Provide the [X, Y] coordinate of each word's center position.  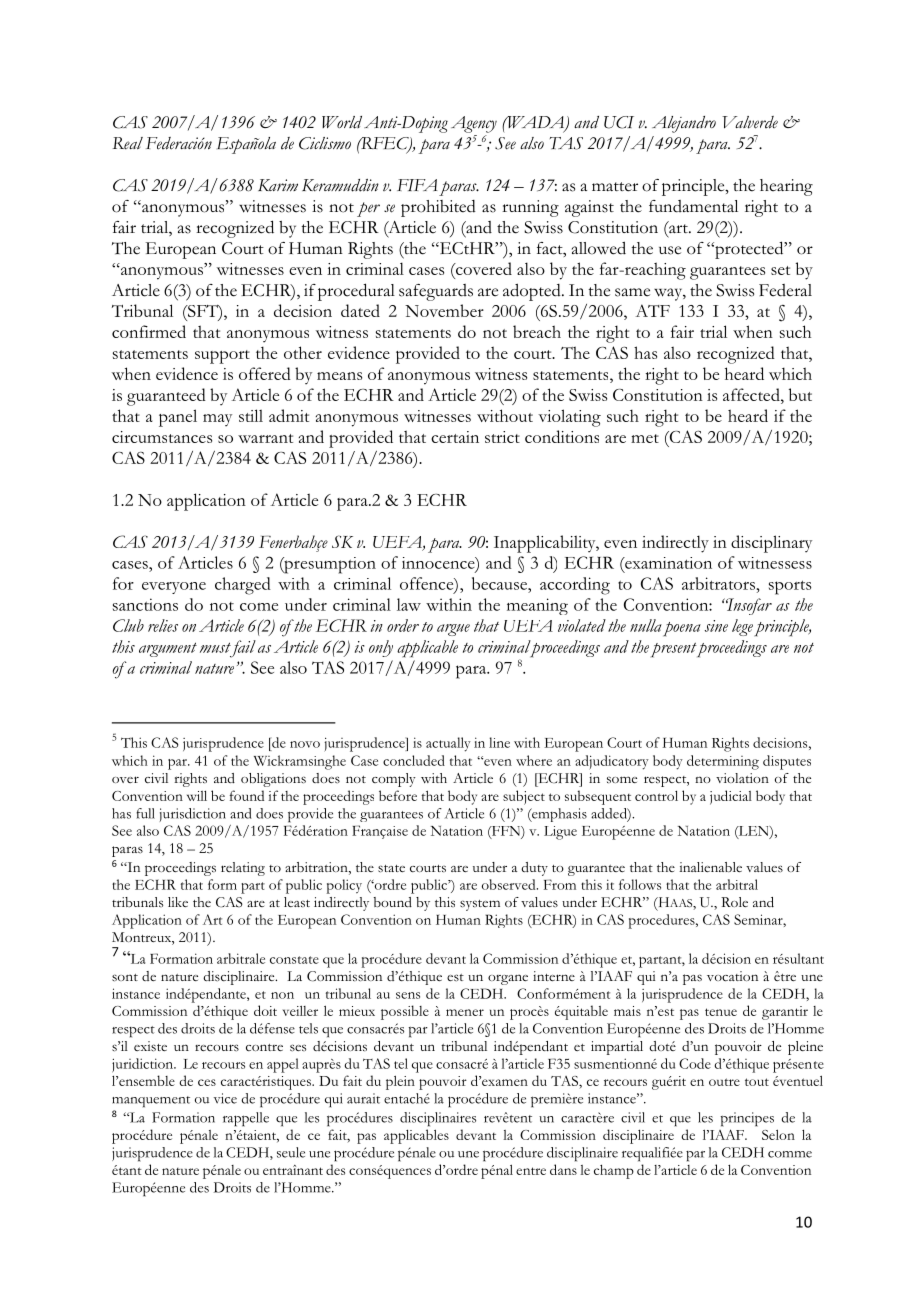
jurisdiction [192, 815]
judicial [731, 797]
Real [128, 143]
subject [524, 797]
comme [790, 1154]
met [645, 438]
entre [531, 1171]
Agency [474, 124]
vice [225, 1098]
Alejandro [684, 124]
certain [455, 437]
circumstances [162, 437]
